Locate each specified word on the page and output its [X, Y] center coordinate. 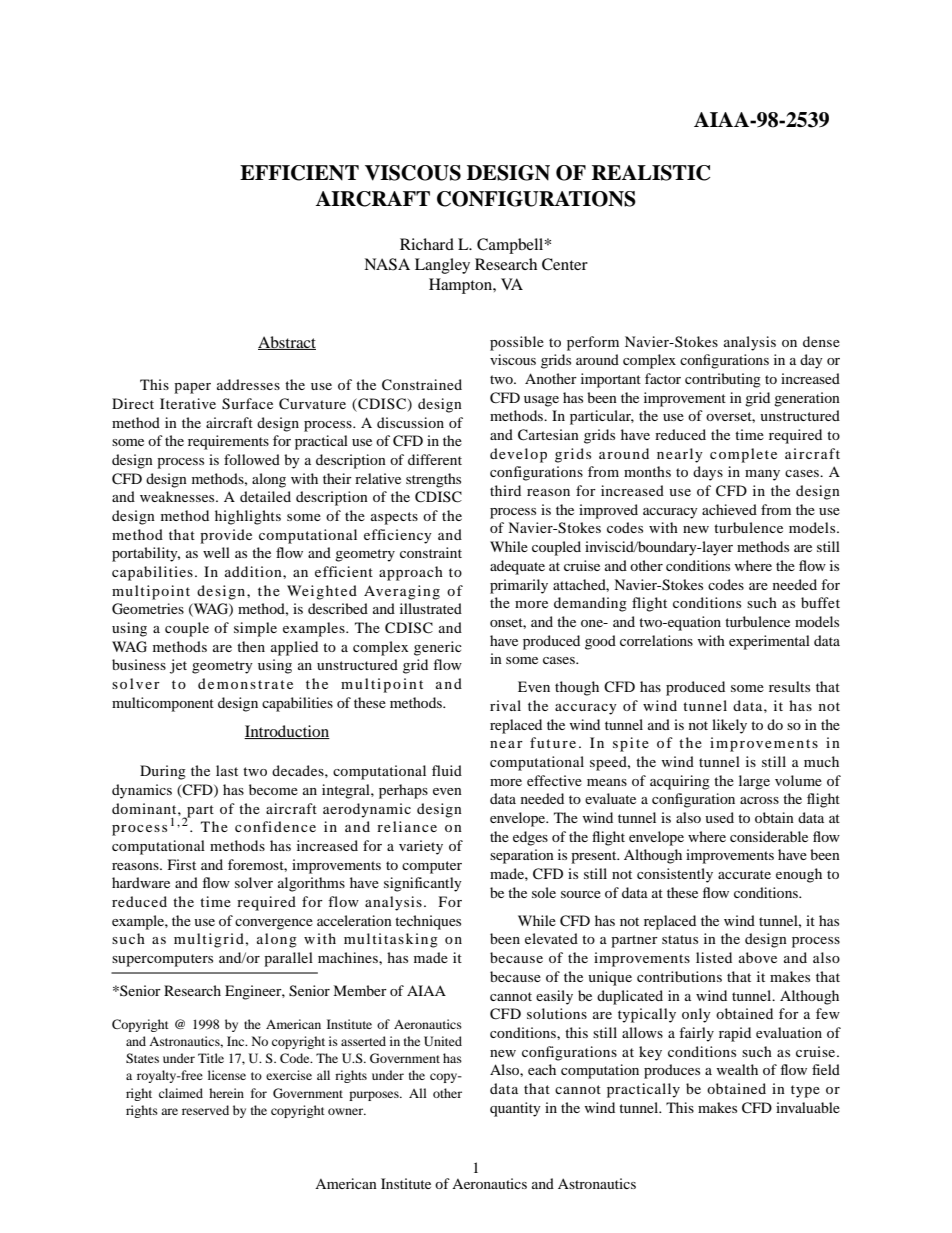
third [505, 490]
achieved [729, 509]
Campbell [511, 246]
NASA [387, 264]
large [754, 782]
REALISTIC [651, 173]
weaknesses [178, 496]
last [227, 770]
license [227, 1075]
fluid [447, 770]
